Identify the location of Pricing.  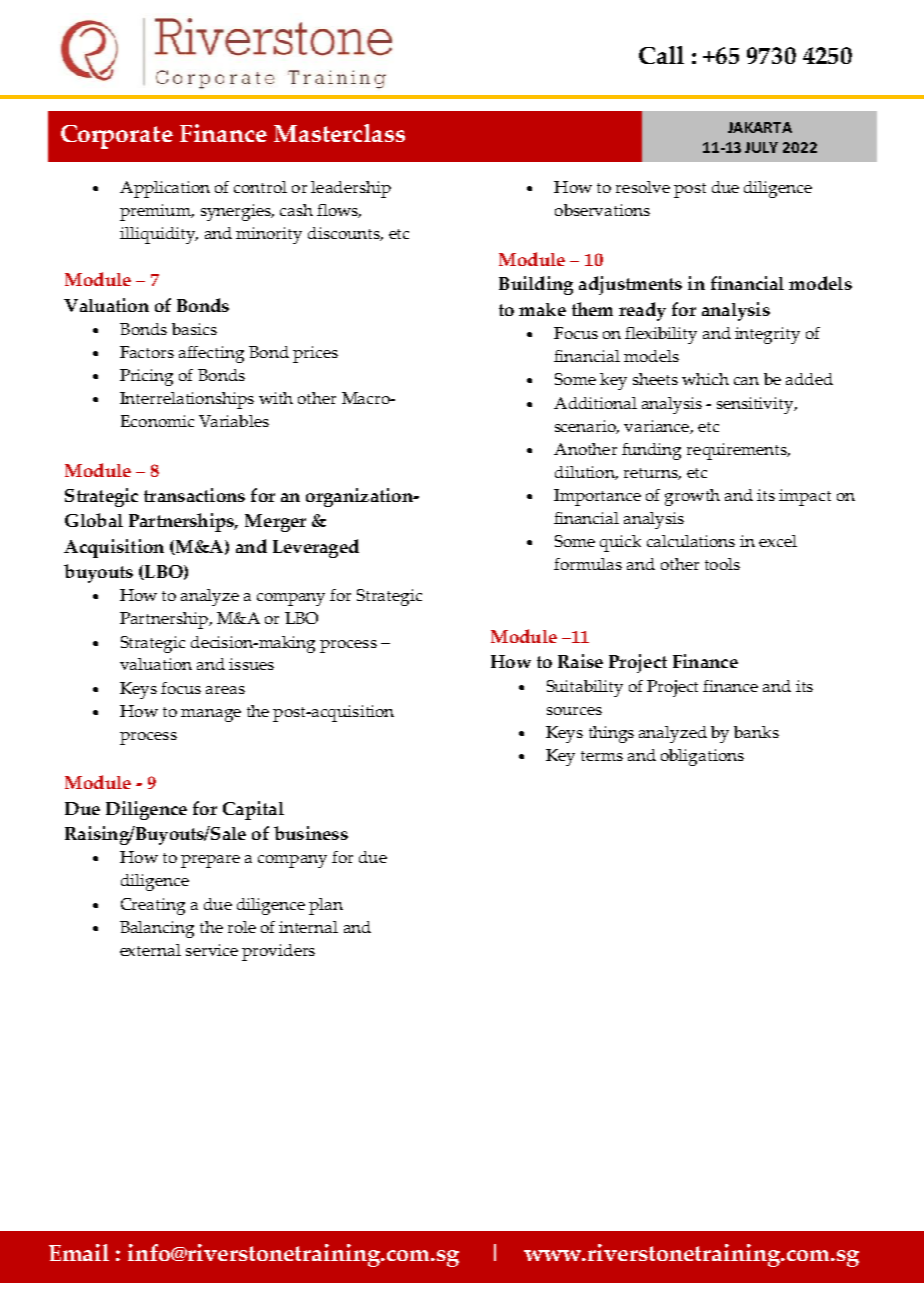
(146, 377).
